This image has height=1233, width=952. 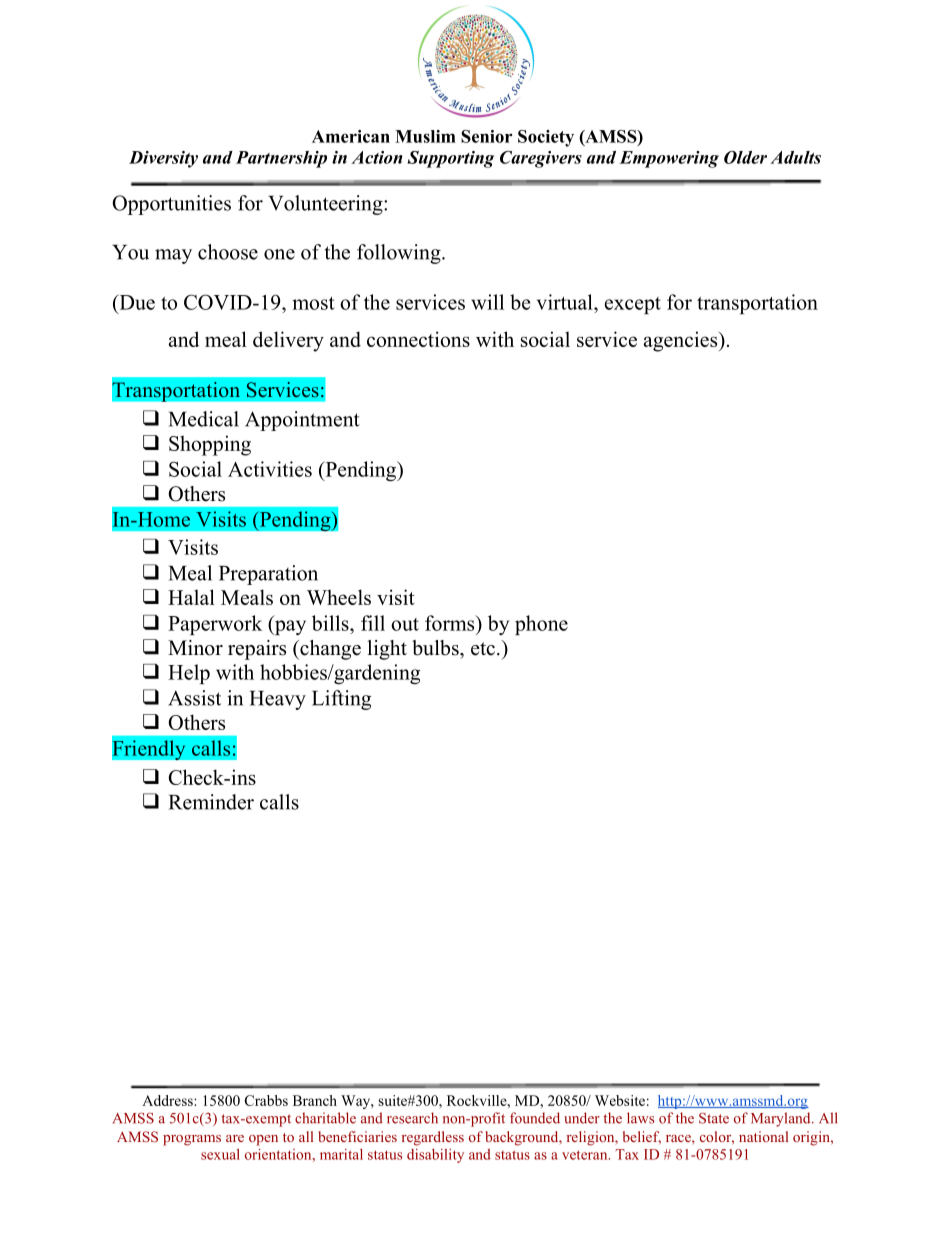 What do you see at coordinates (745, 157) in the image?
I see `Older` at bounding box center [745, 157].
